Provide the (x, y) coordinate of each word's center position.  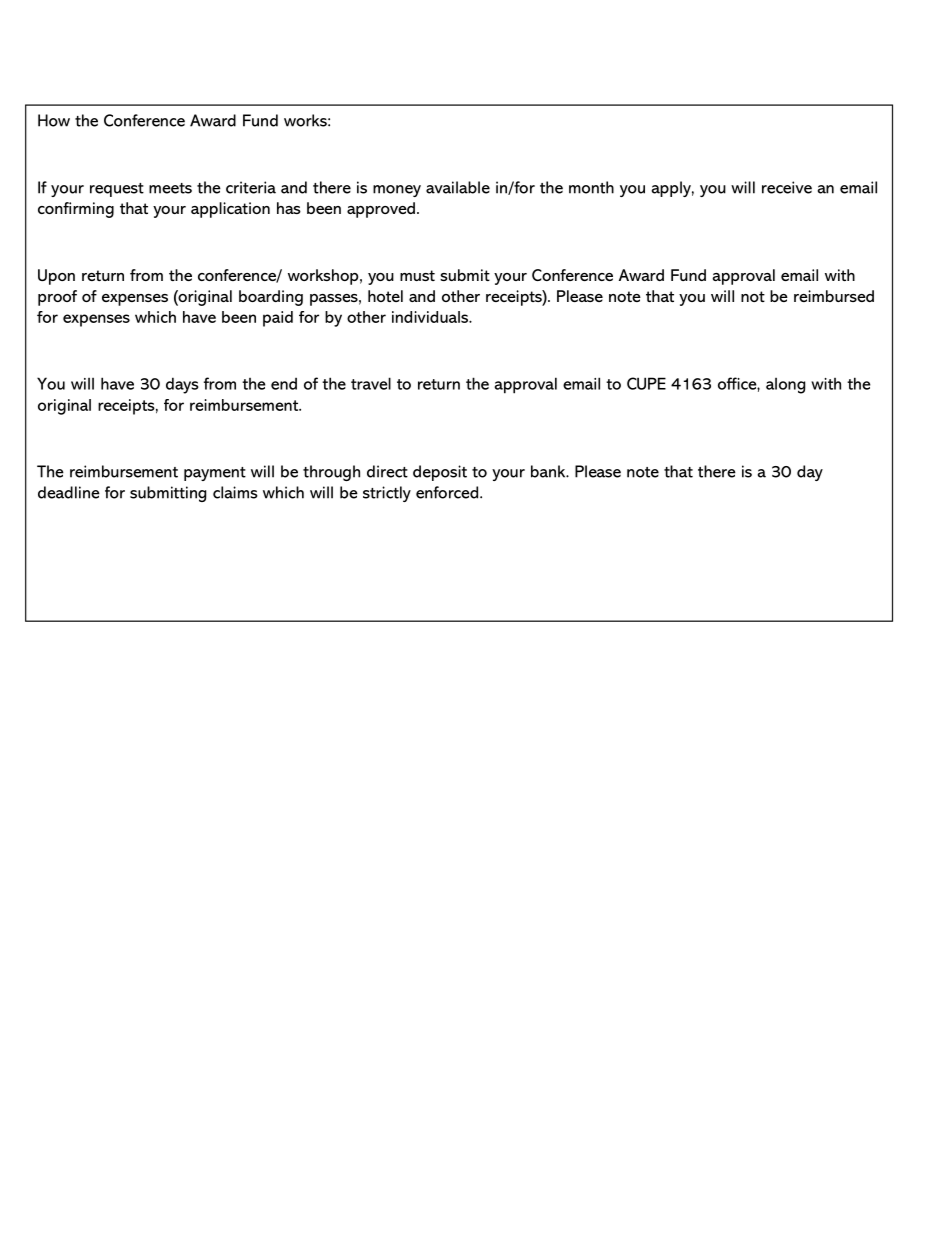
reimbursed (834, 296)
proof (57, 298)
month (591, 187)
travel (371, 383)
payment (215, 474)
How (54, 120)
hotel (385, 296)
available (458, 187)
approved (381, 210)
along (785, 386)
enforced (448, 492)
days (182, 385)
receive (787, 187)
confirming (76, 210)
